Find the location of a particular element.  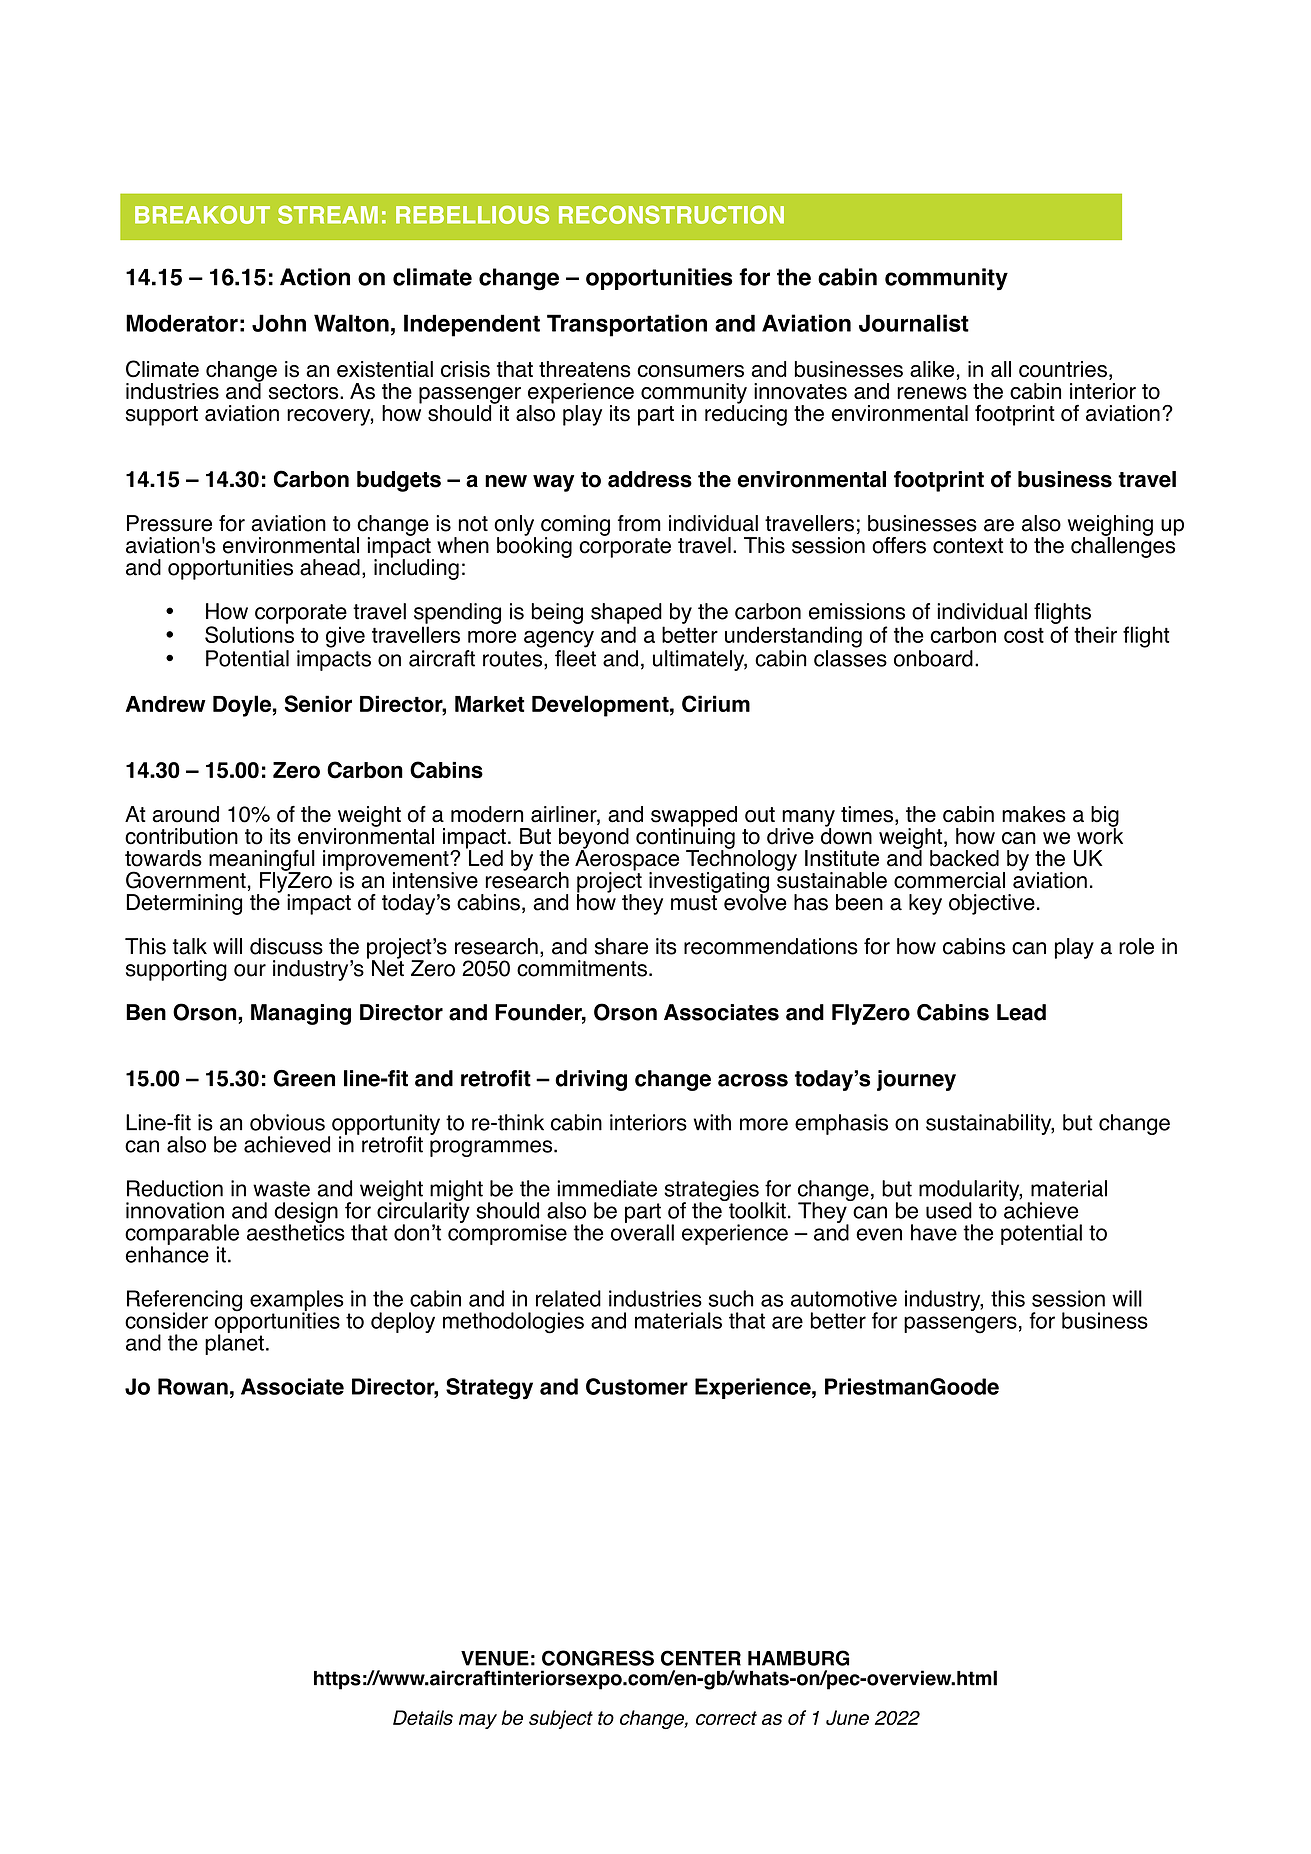

Lead is located at coordinates (1021, 1012).
